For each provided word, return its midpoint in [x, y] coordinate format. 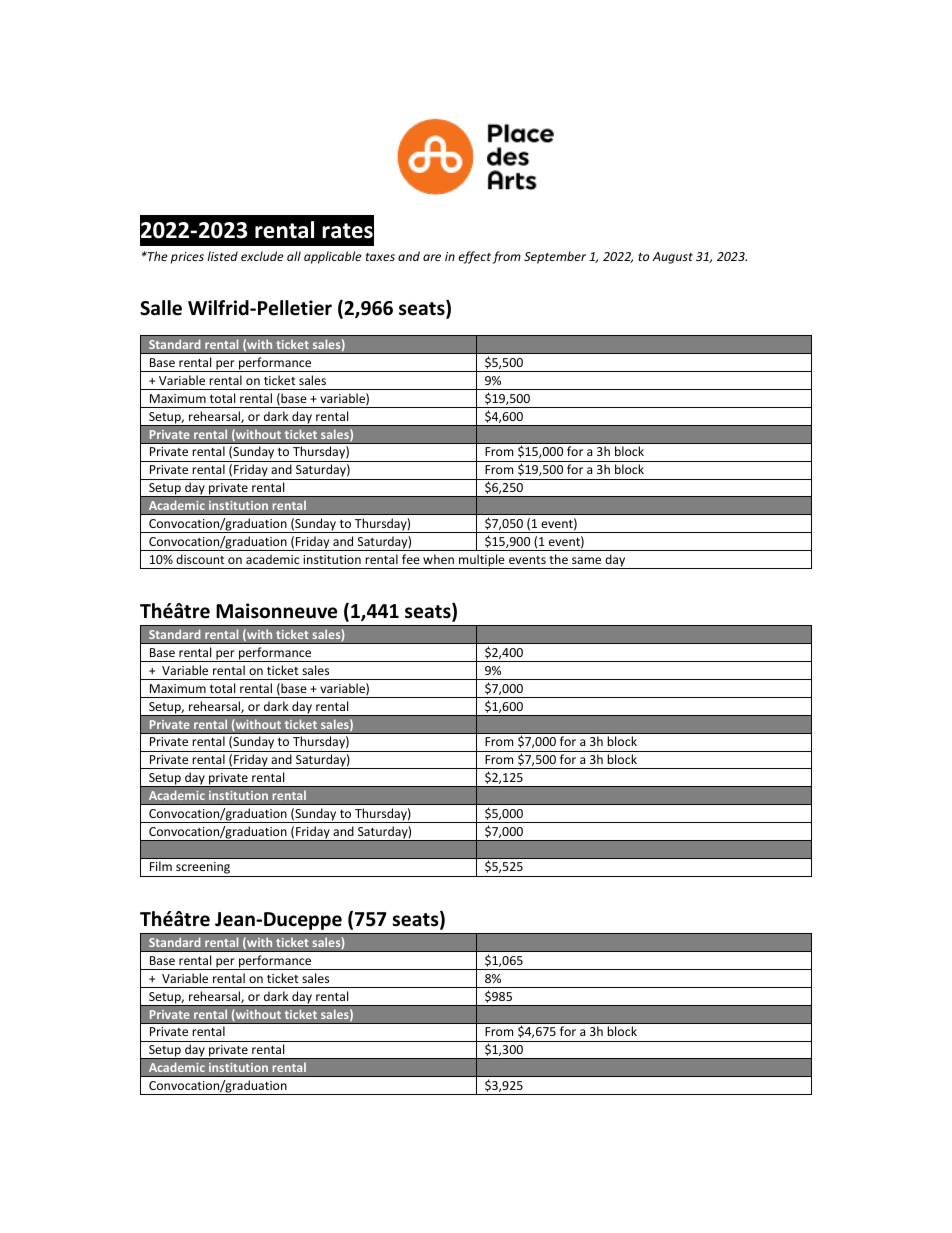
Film [161, 866]
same [586, 560]
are [432, 257]
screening [203, 869]
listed [222, 256]
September [555, 257]
